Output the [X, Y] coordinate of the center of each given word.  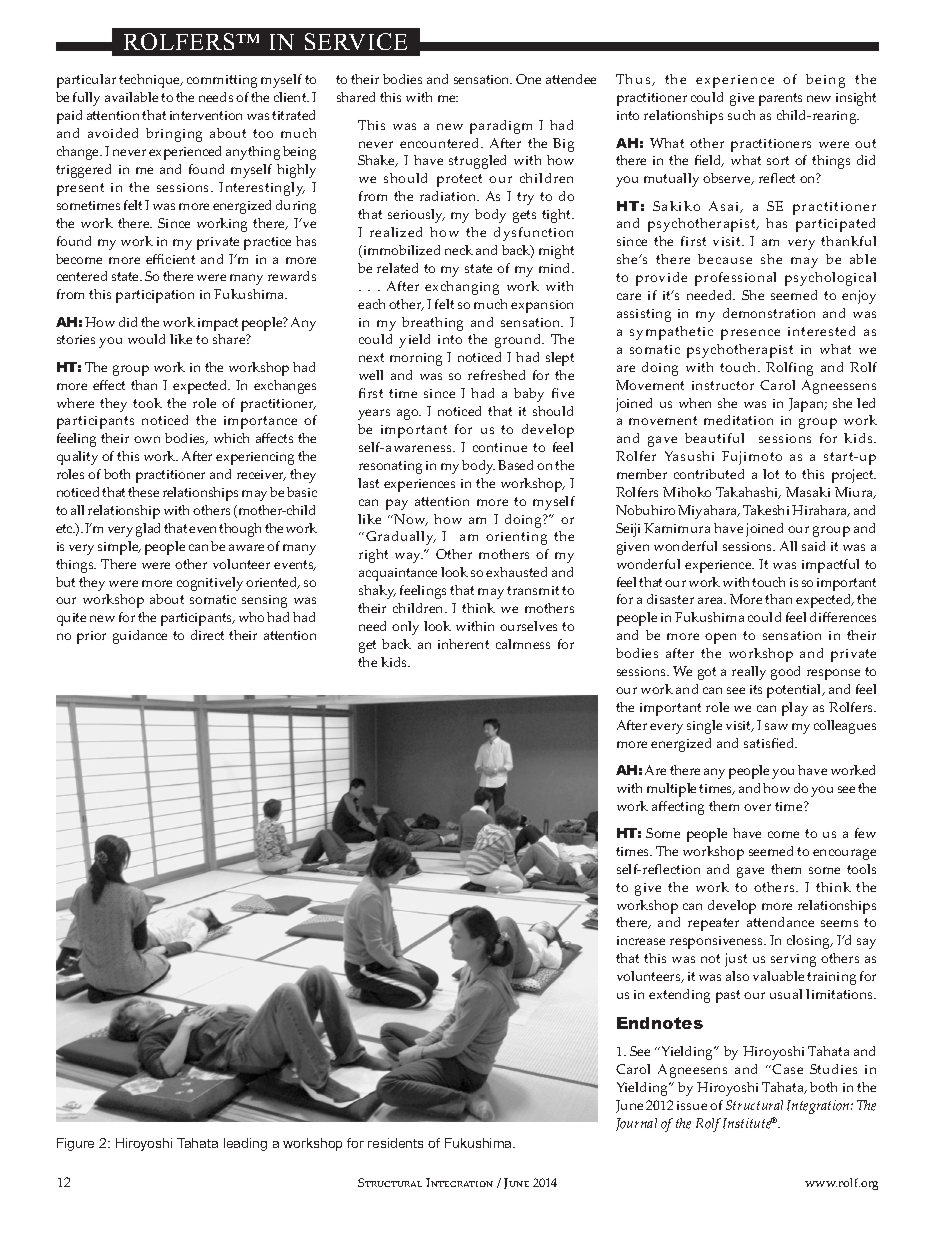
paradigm [501, 127]
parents [780, 99]
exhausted [516, 572]
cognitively [210, 584]
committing [222, 81]
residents [395, 1143]
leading [245, 1144]
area [712, 600]
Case [787, 1069]
